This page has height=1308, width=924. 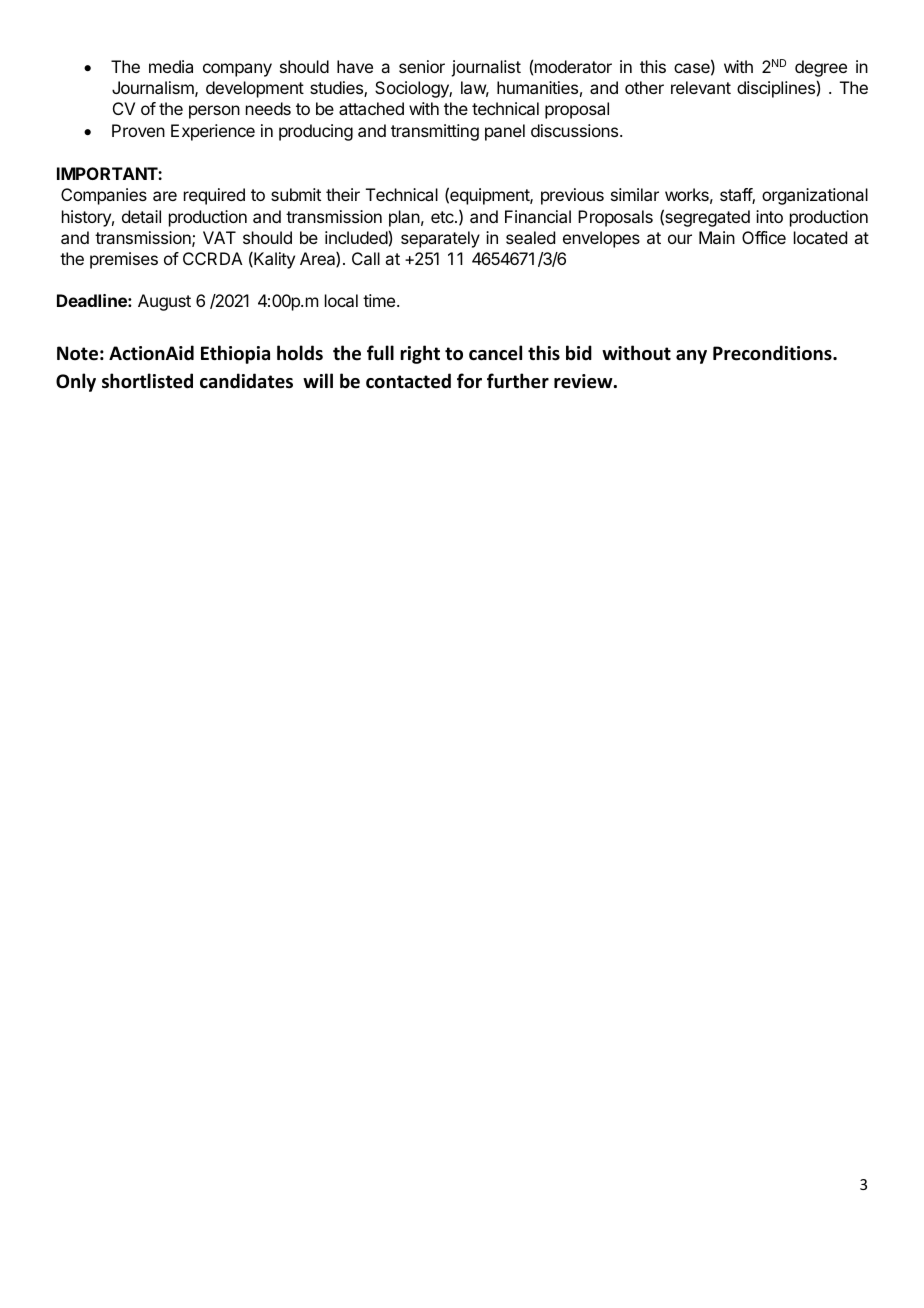 I want to click on etc, so click(x=443, y=217).
